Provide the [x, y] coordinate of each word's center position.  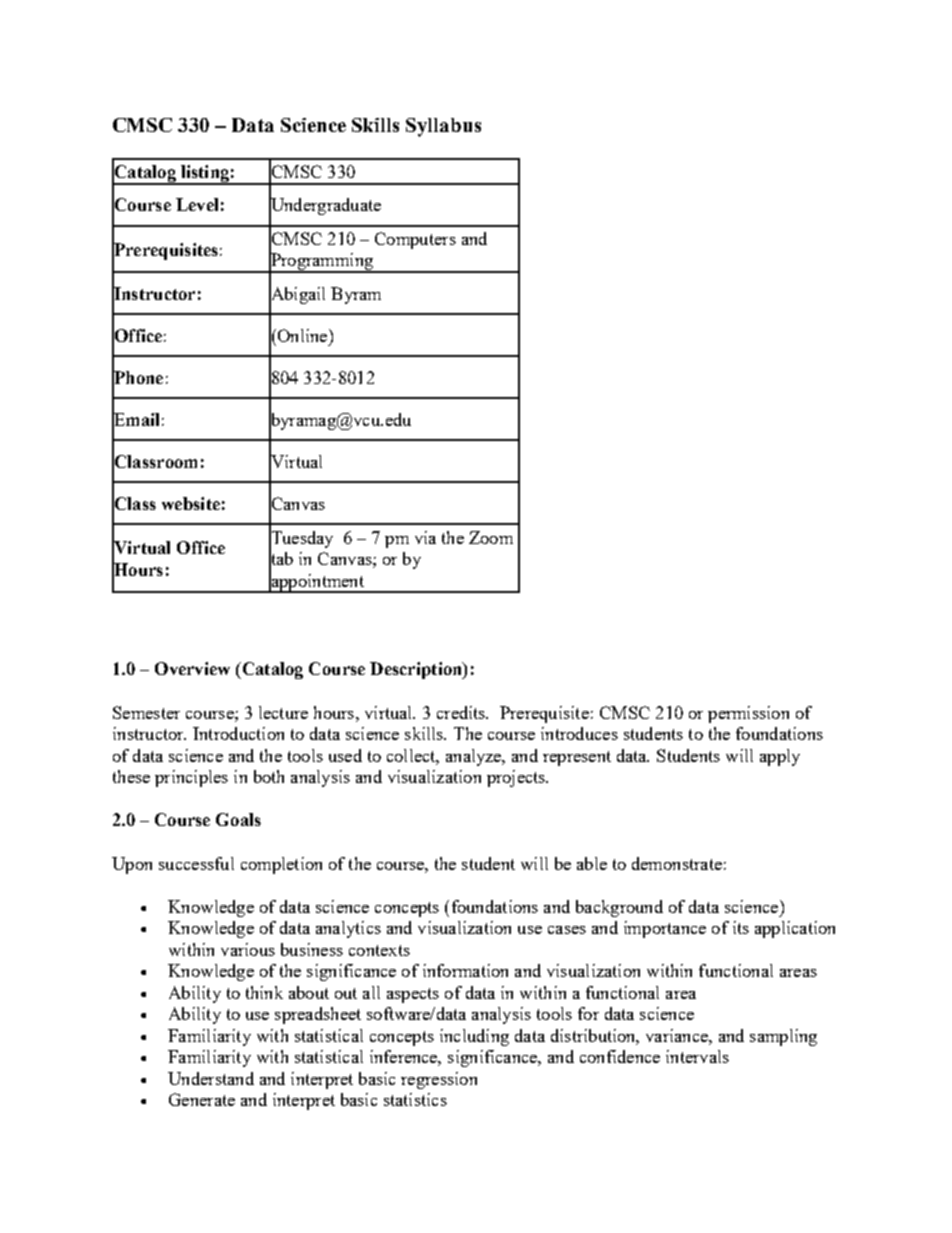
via [425, 537]
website [191, 503]
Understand [211, 1078]
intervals [697, 1056]
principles [191, 778]
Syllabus [443, 127]
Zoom [491, 537]
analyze [475, 757]
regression [439, 1080]
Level [197, 204]
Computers [415, 240]
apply [780, 757]
